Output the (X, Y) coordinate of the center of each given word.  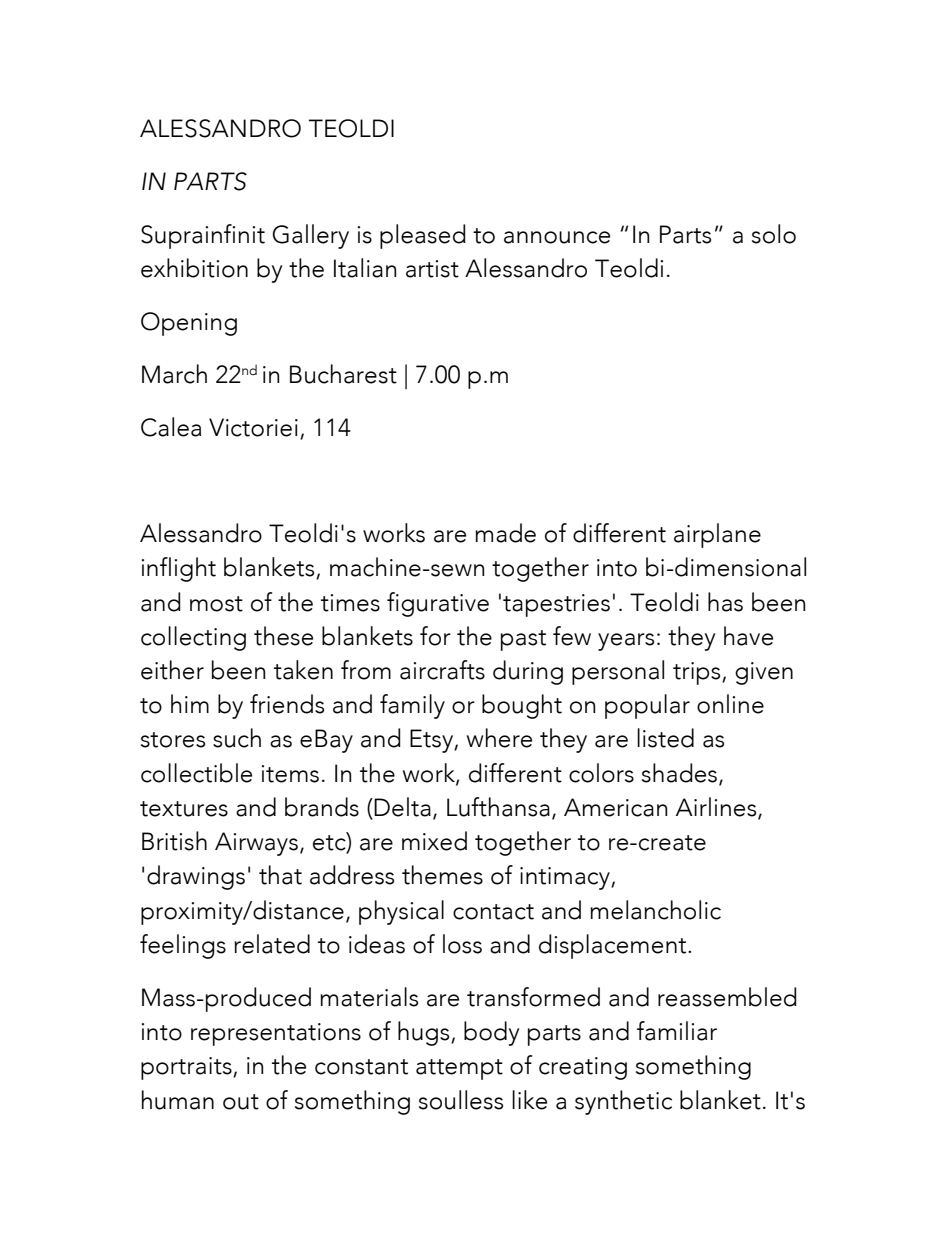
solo (774, 234)
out (241, 1102)
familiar (677, 1031)
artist (432, 269)
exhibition (194, 268)
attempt (459, 1069)
